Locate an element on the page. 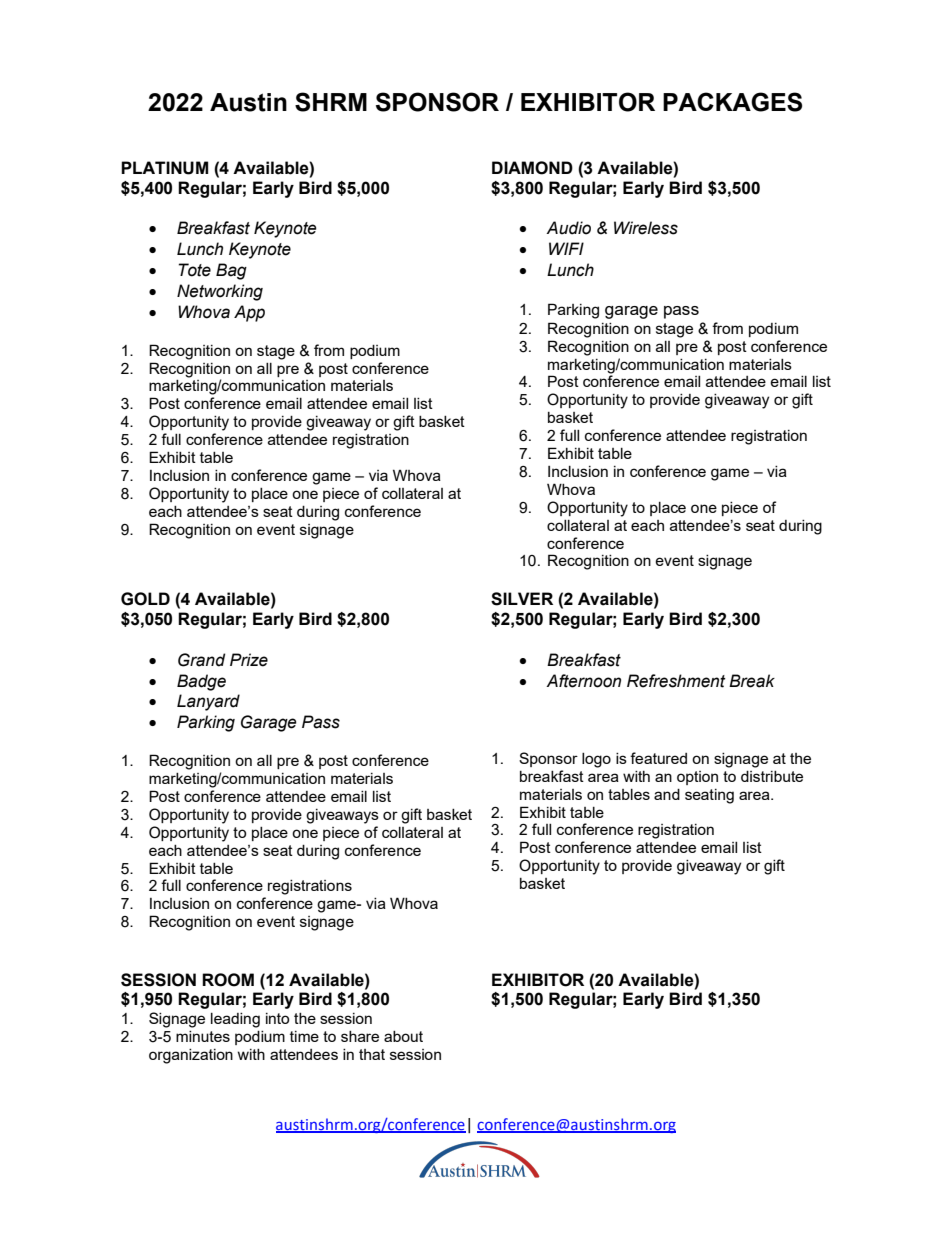 This page has height=1233, width=952. Refreshment is located at coordinates (676, 681).
